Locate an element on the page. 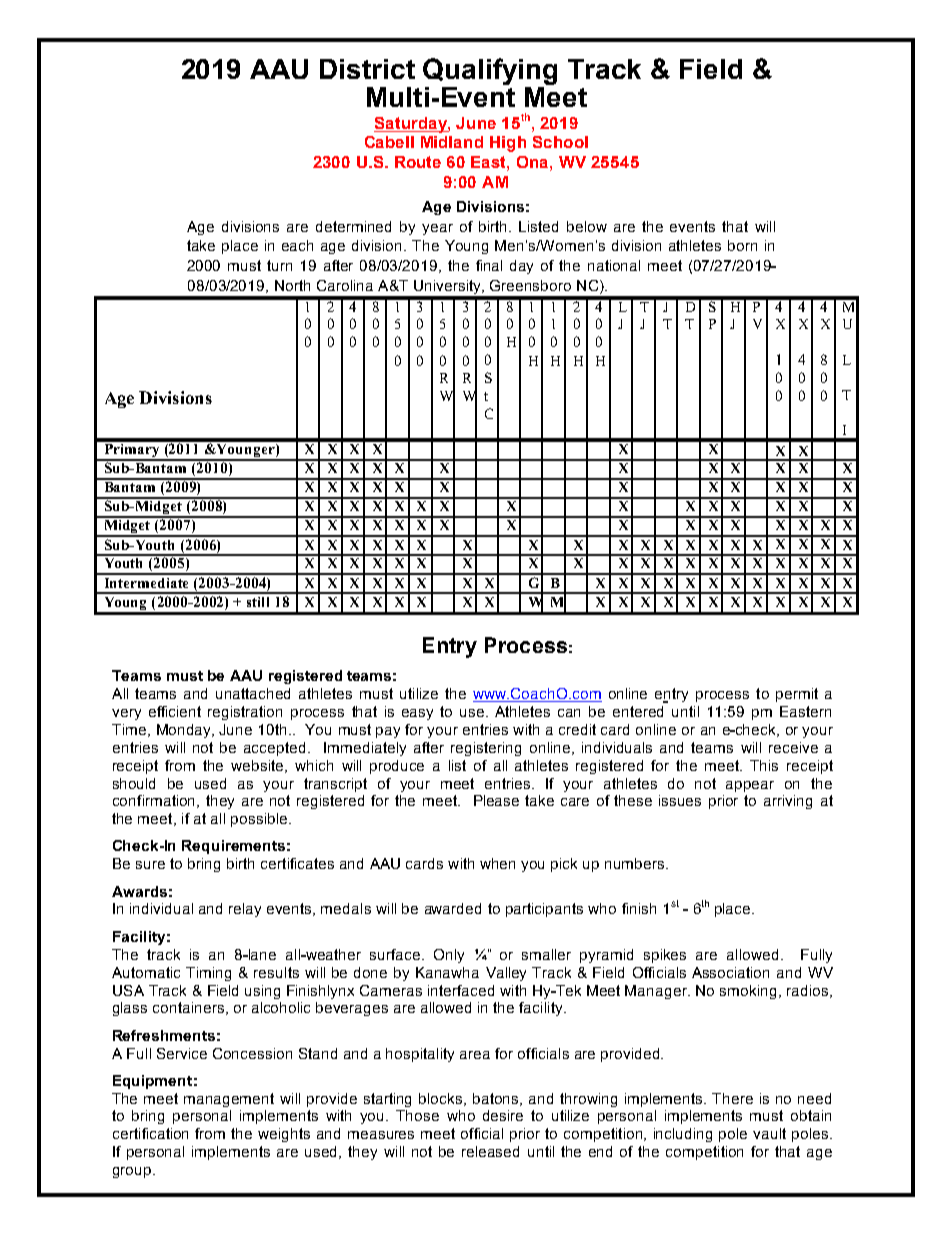  Qualifying is located at coordinates (490, 73).
